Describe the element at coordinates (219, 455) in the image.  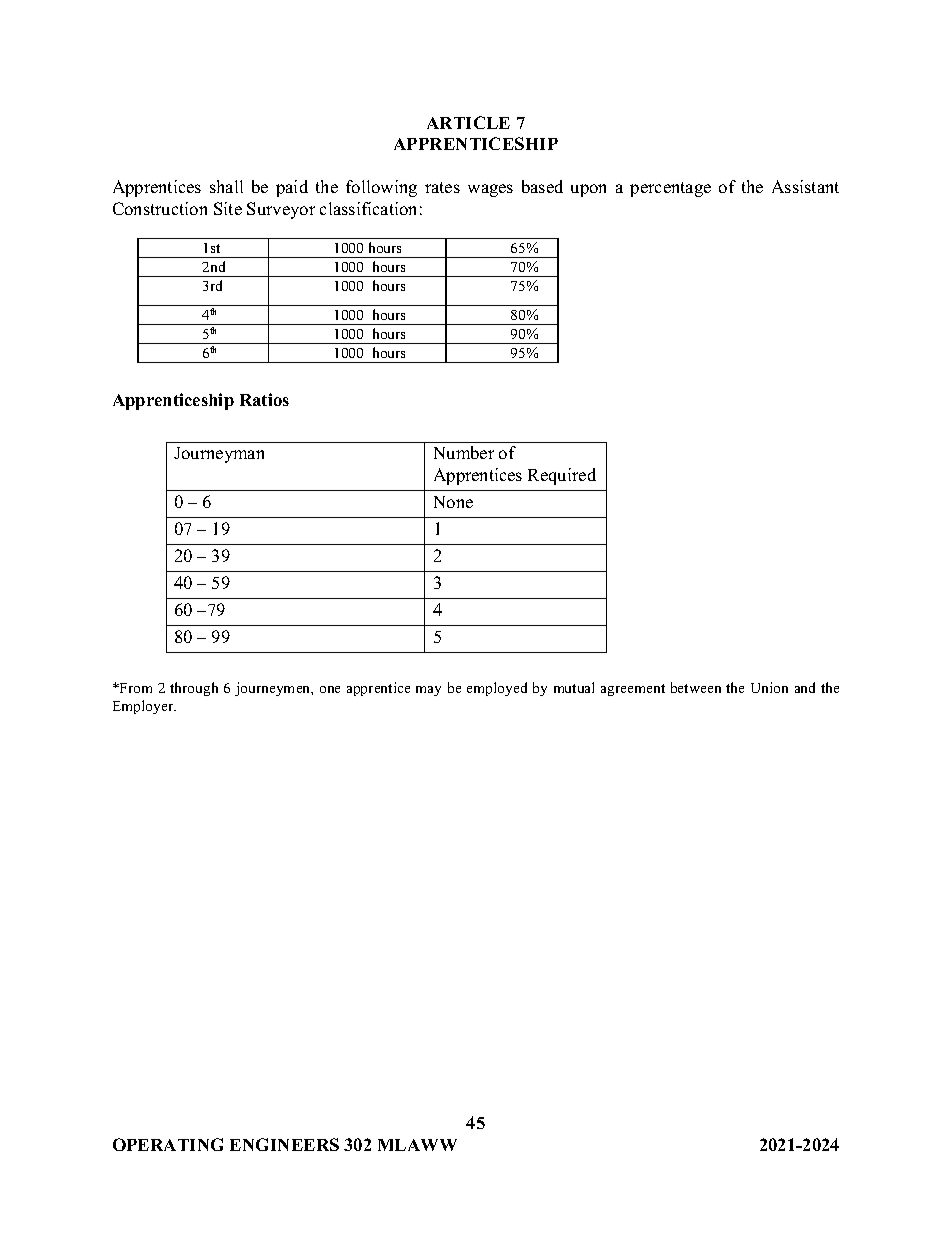
I see `Journeyman` at that location.
